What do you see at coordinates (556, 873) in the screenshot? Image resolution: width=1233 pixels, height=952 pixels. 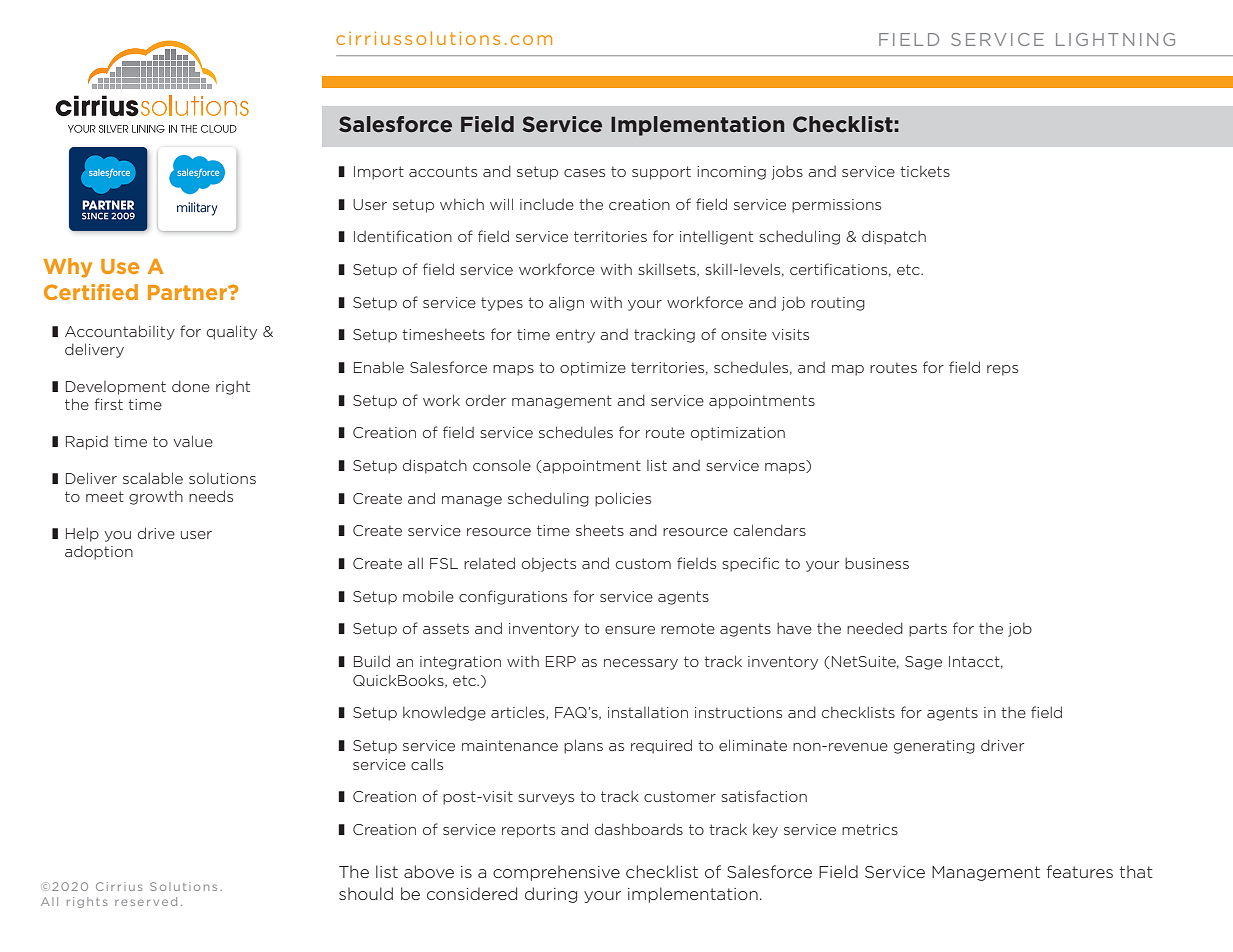 I see `comprehensive` at bounding box center [556, 873].
